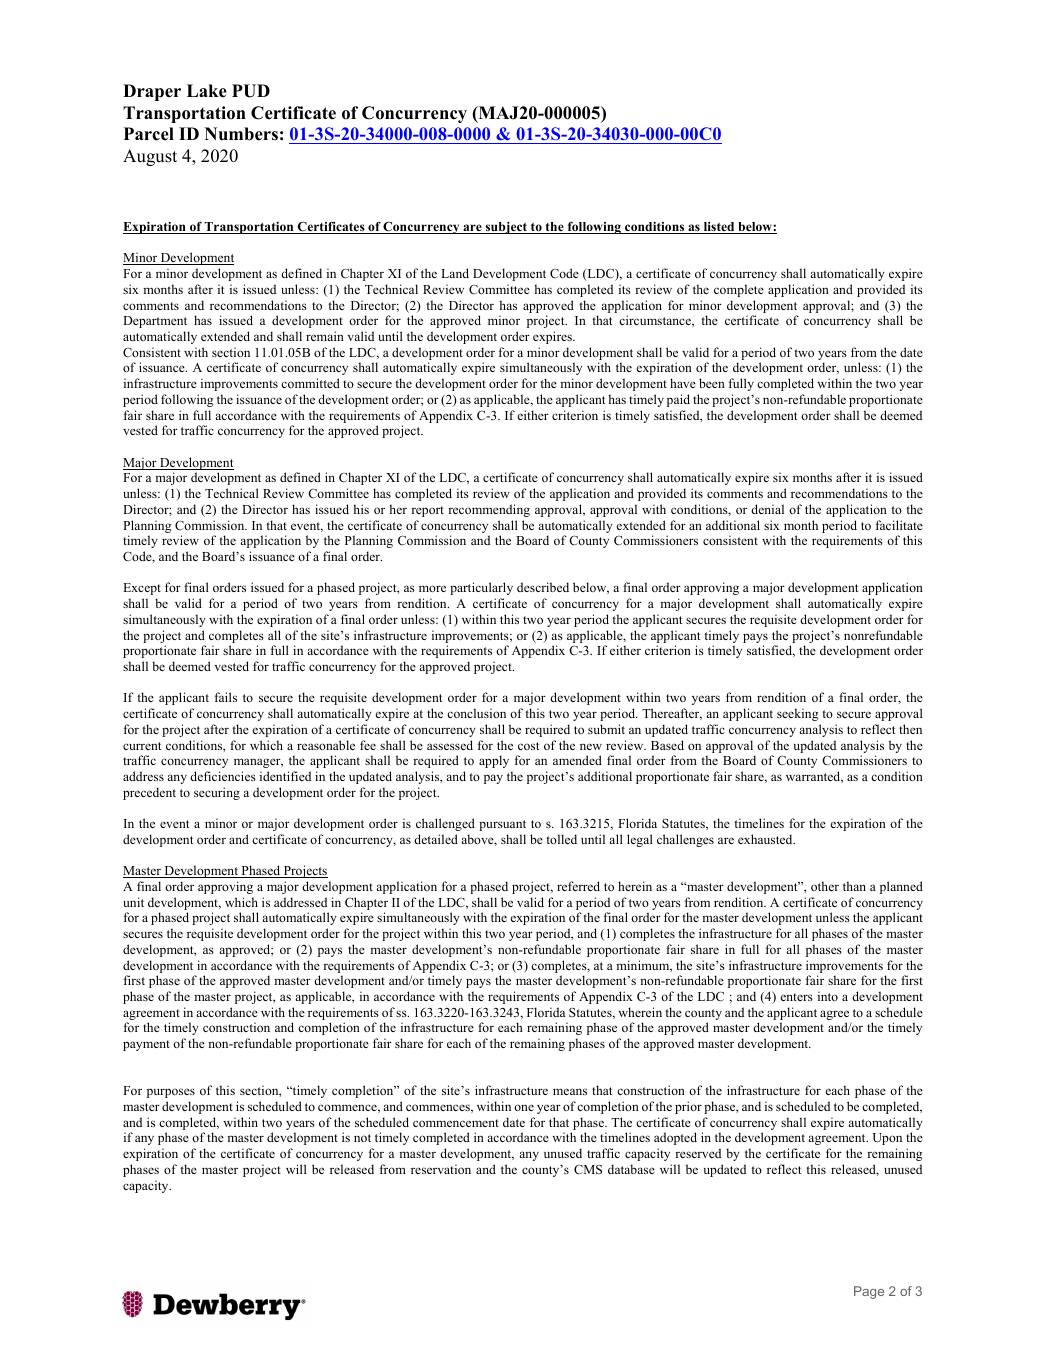  Describe the element at coordinates (506, 228) in the page. I see `subject` at that location.
